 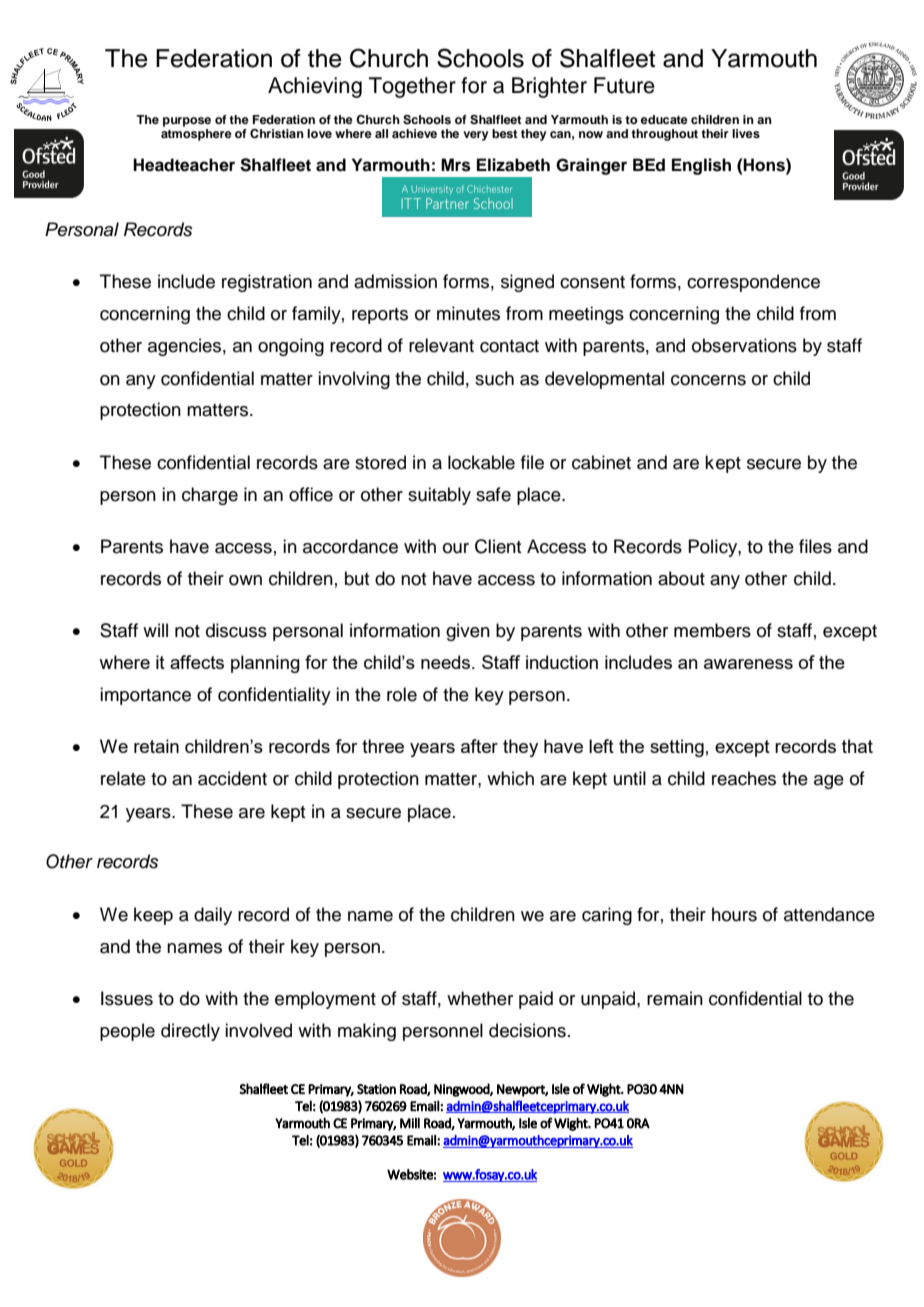 I want to click on lives, so click(x=746, y=133).
